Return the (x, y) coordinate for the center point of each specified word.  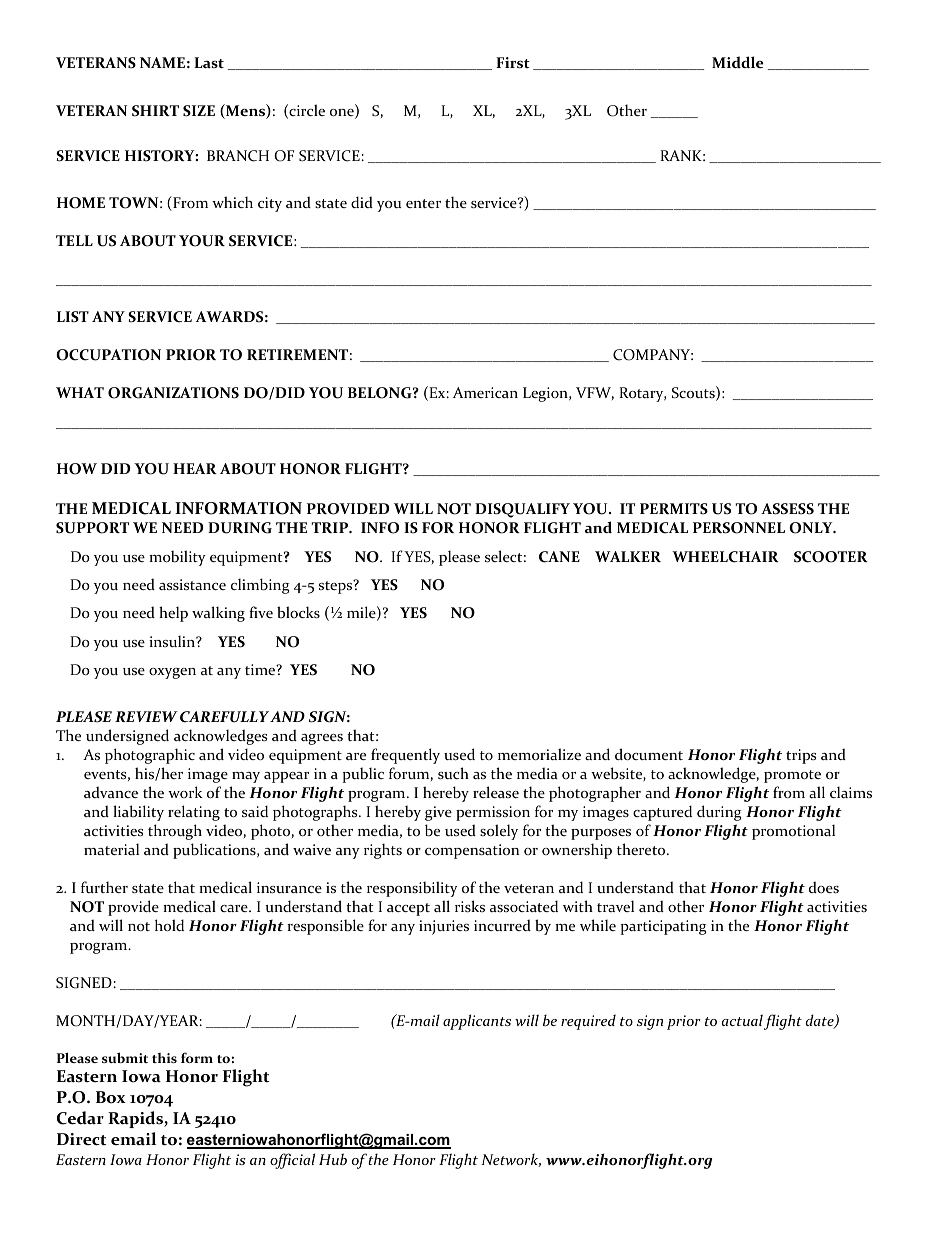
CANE (559, 557)
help (173, 614)
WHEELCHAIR (725, 557)
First (513, 62)
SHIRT (155, 111)
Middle (738, 62)
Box (111, 1097)
